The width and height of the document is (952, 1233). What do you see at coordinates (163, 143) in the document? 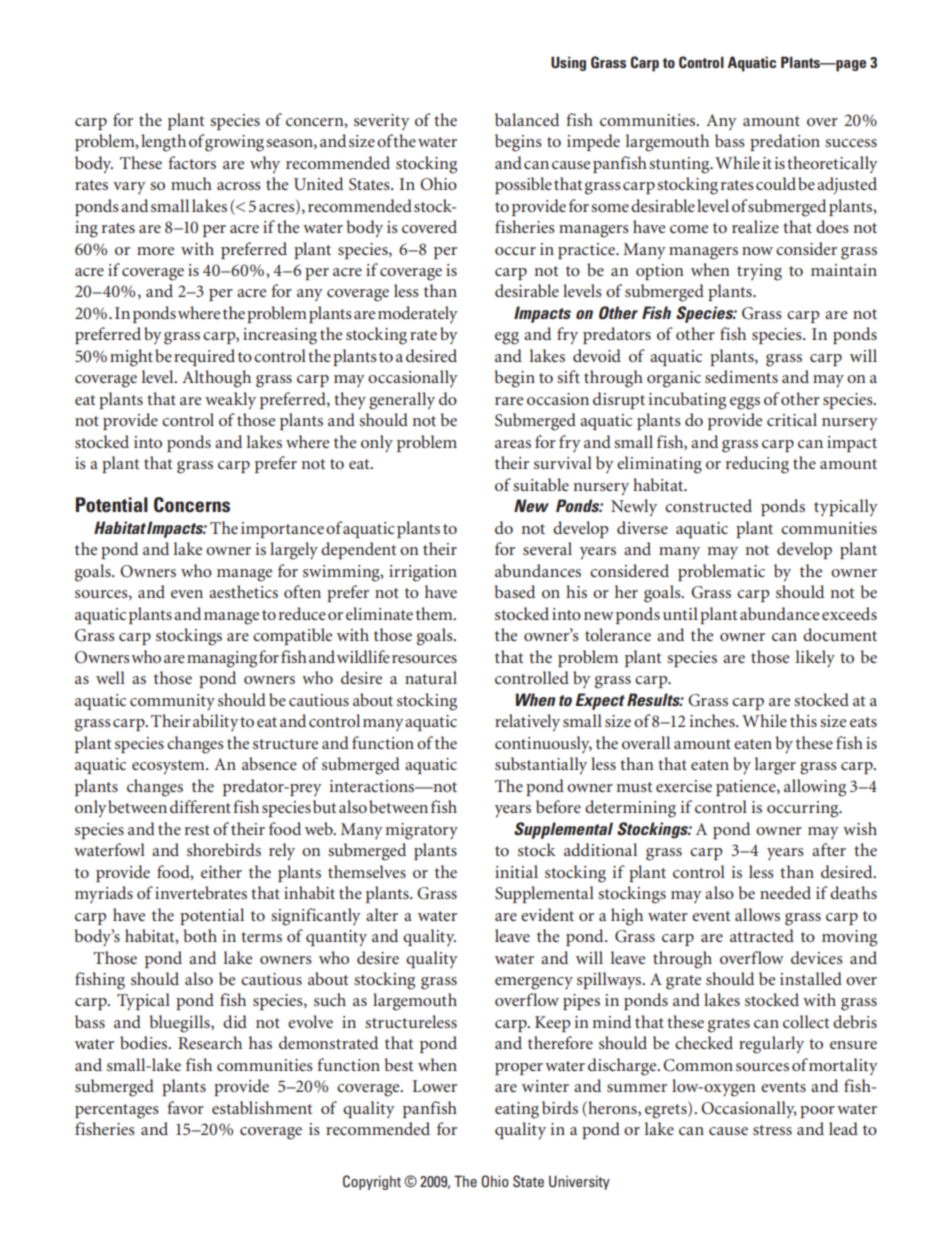
I see `length` at bounding box center [163, 143].
